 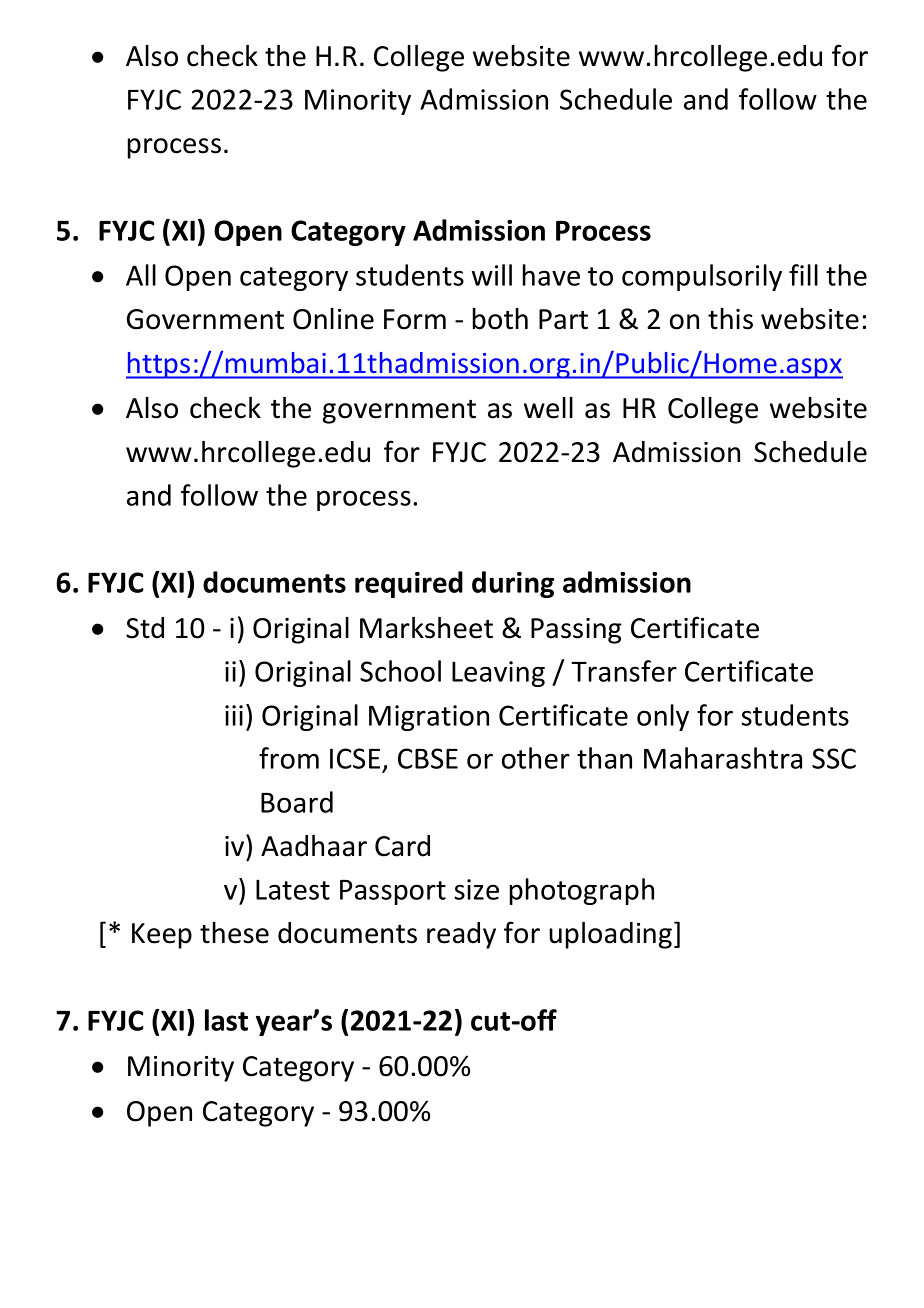 What do you see at coordinates (730, 319) in the screenshot?
I see `this` at bounding box center [730, 319].
